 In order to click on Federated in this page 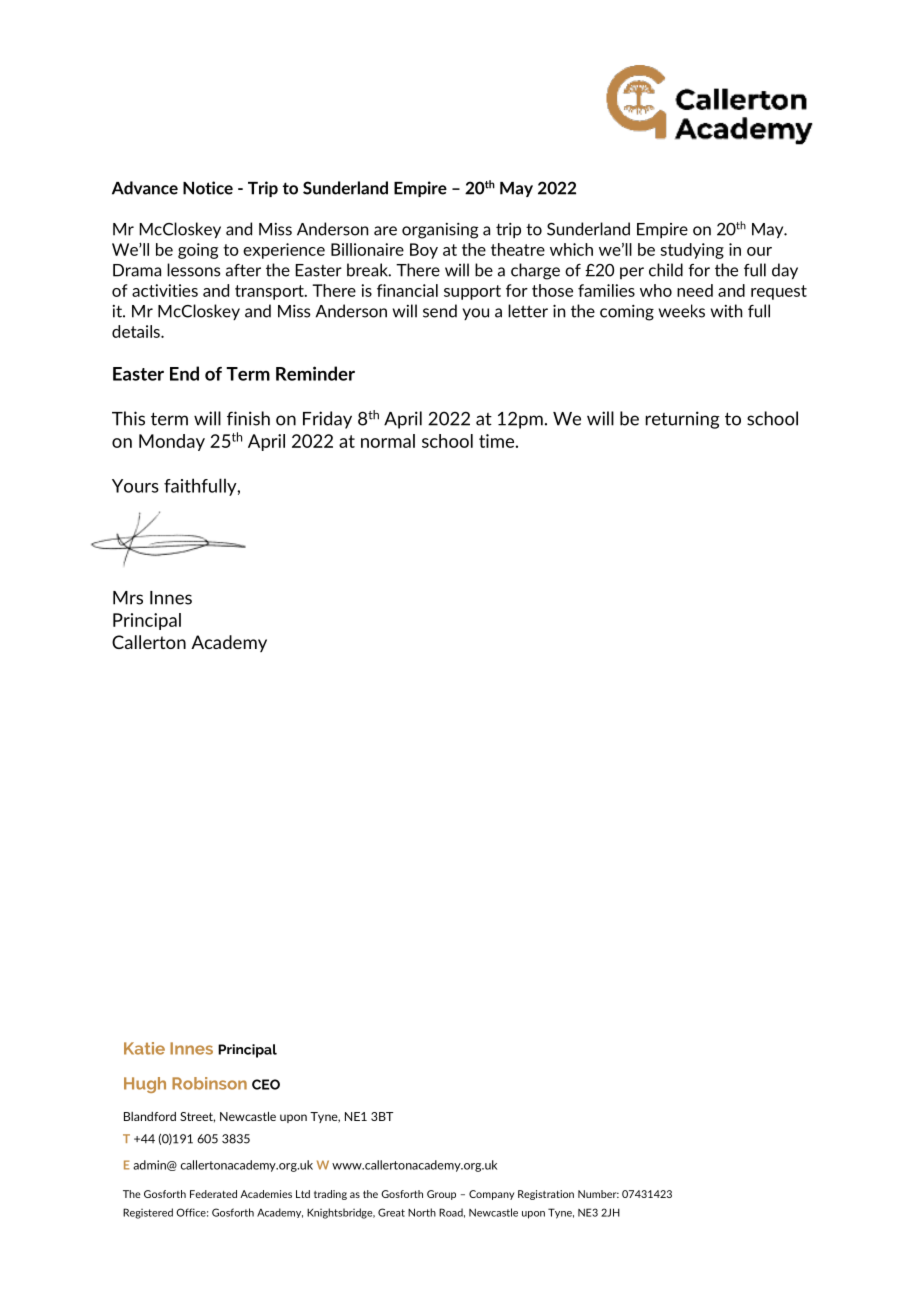, I will do `click(213, 1194)`.
